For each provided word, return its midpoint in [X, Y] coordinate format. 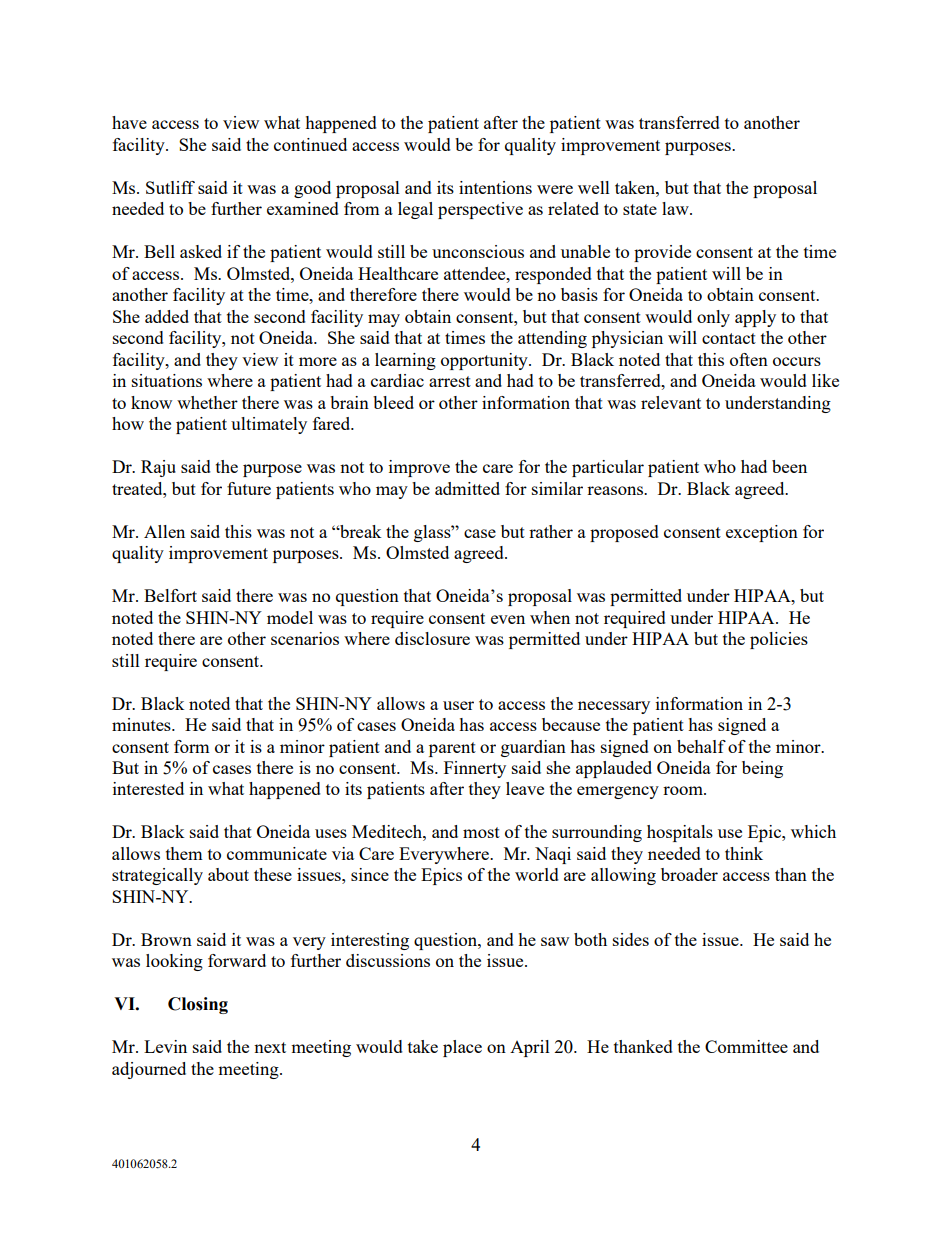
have [129, 122]
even [508, 619]
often [749, 359]
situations [167, 380]
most [481, 832]
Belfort [170, 595]
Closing [198, 1005]
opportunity [485, 361]
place [462, 1048]
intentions [495, 187]
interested [148, 788]
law [676, 208]
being [762, 769]
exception [762, 533]
